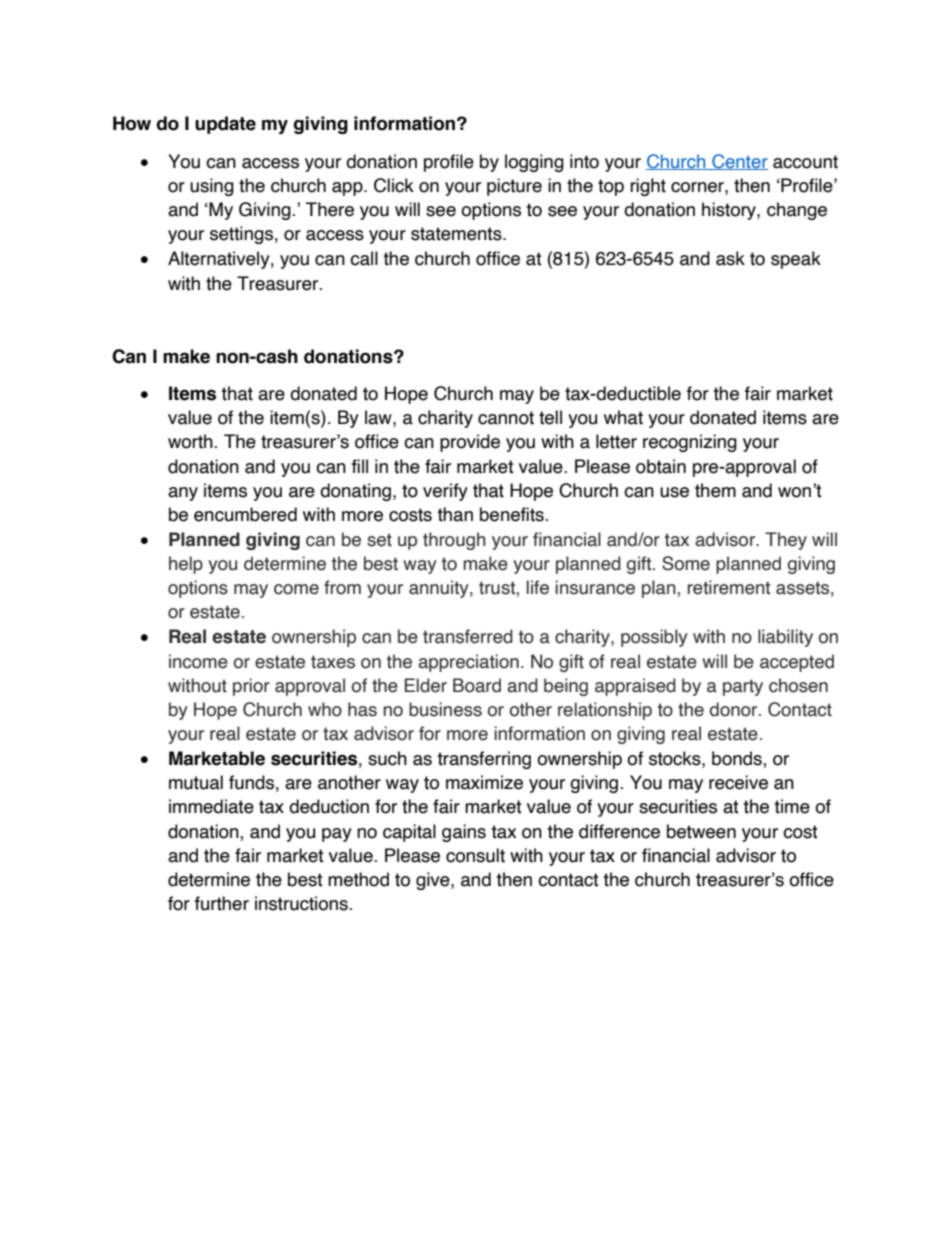 This screenshot has width=952, height=1233. I want to click on donor, so click(734, 709).
